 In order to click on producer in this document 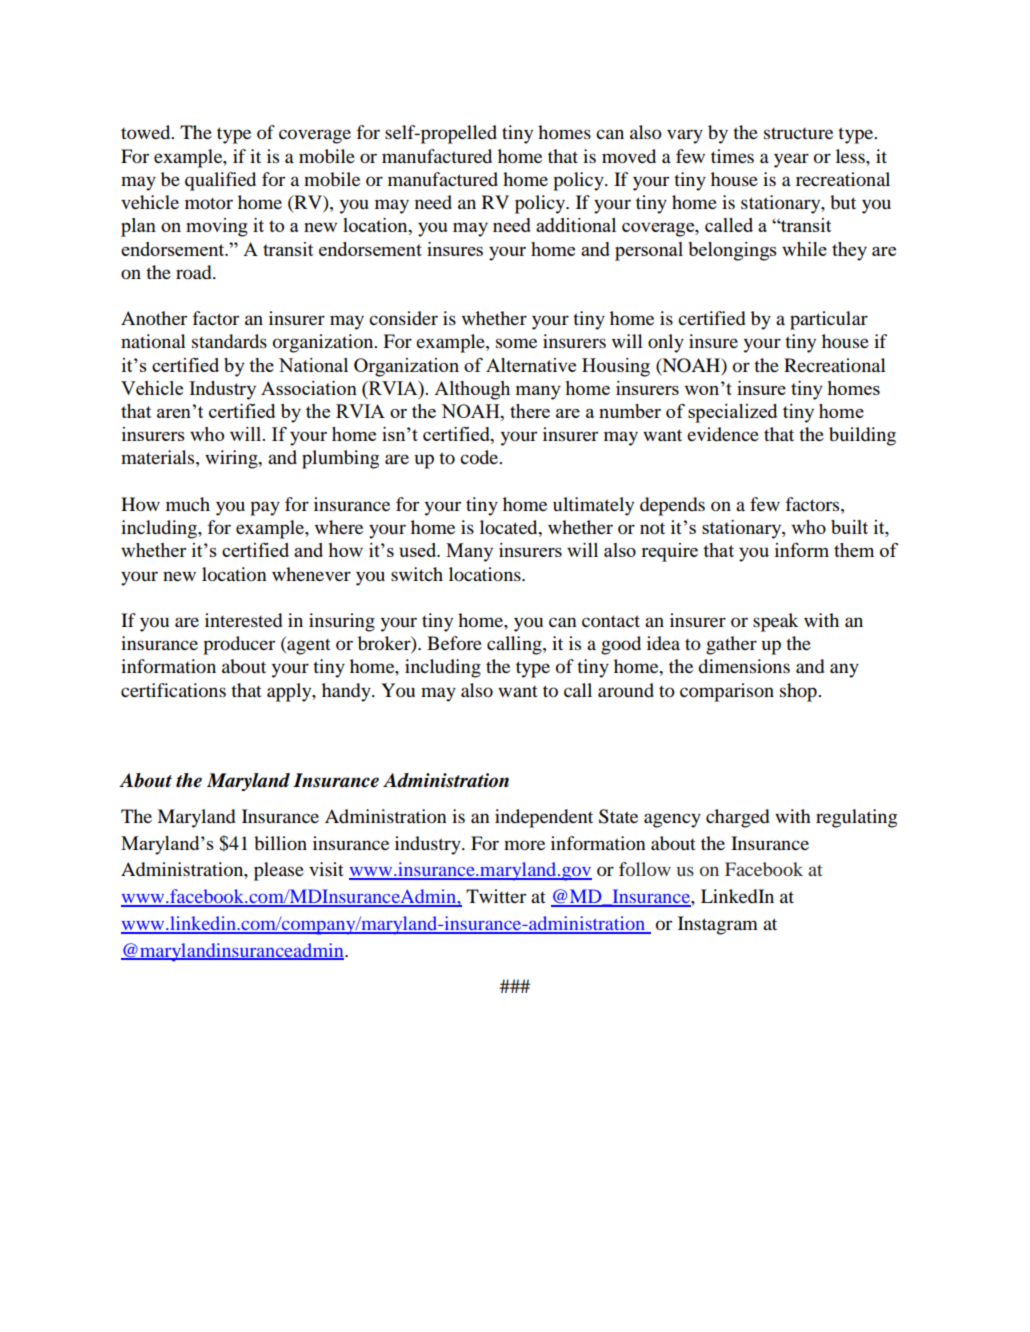, I will do `click(239, 645)`.
